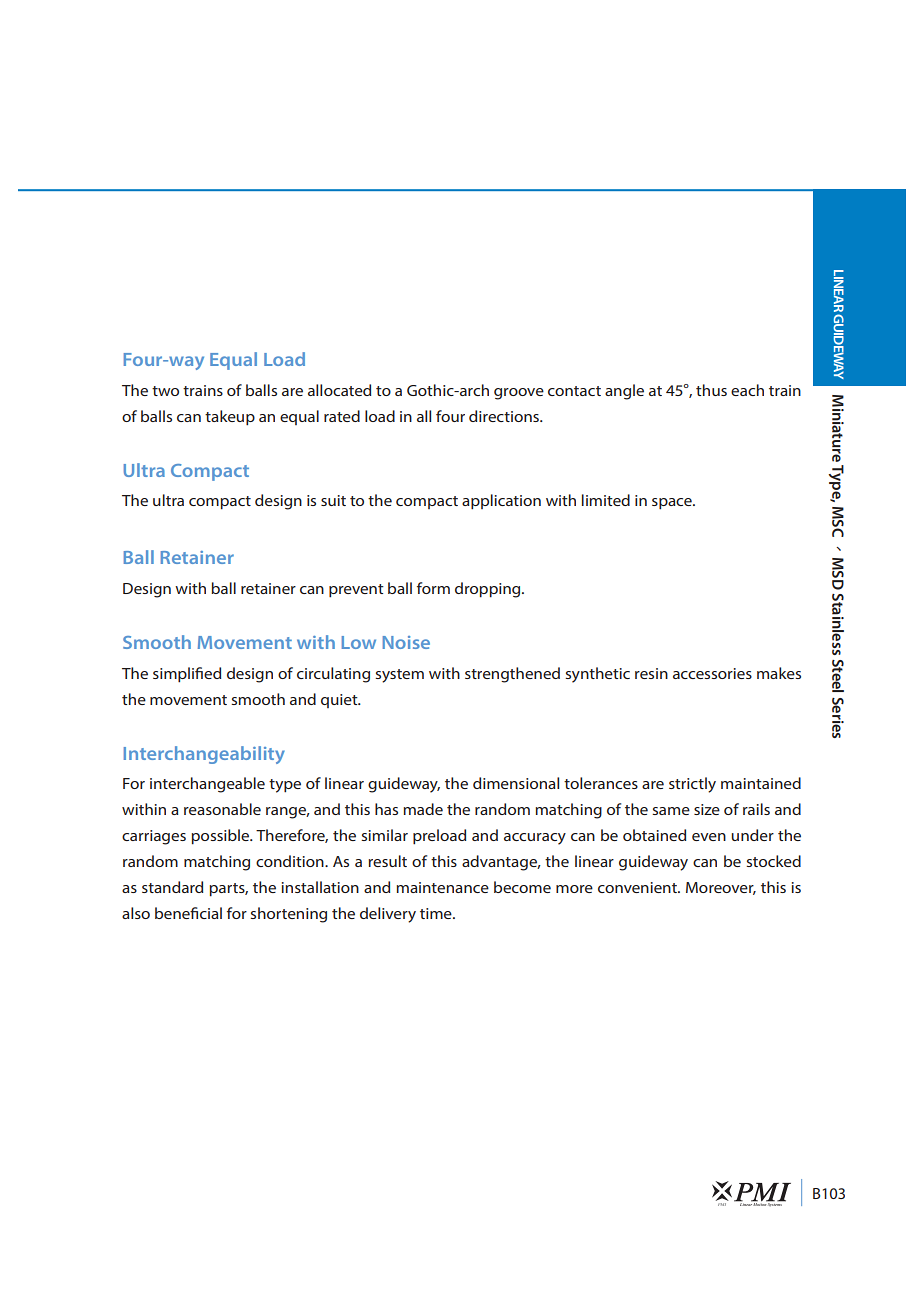 The image size is (924, 1308). Describe the element at coordinates (406, 642) in the screenshot. I see `Noise` at that location.
